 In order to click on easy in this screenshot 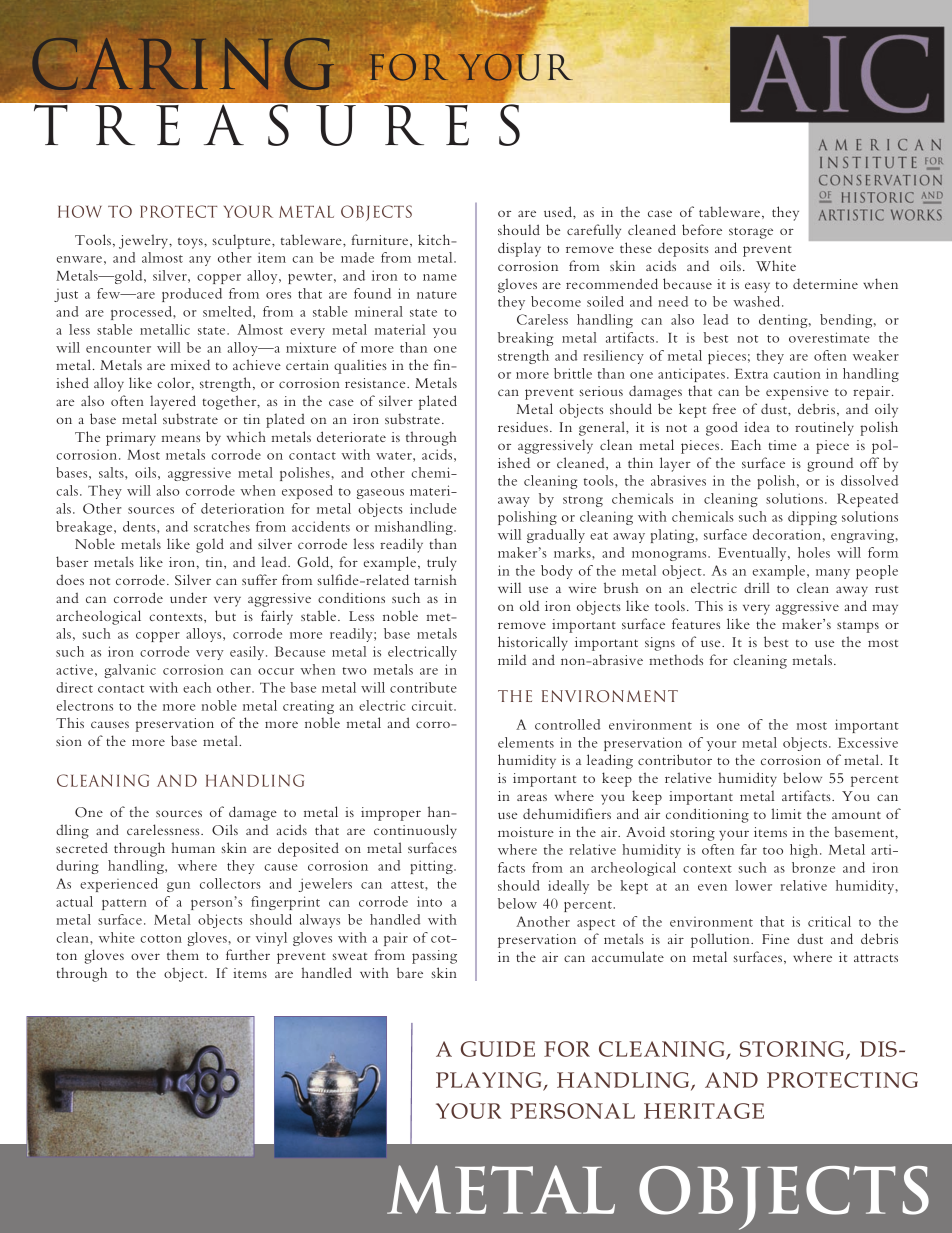, I will do `click(757, 287)`.
